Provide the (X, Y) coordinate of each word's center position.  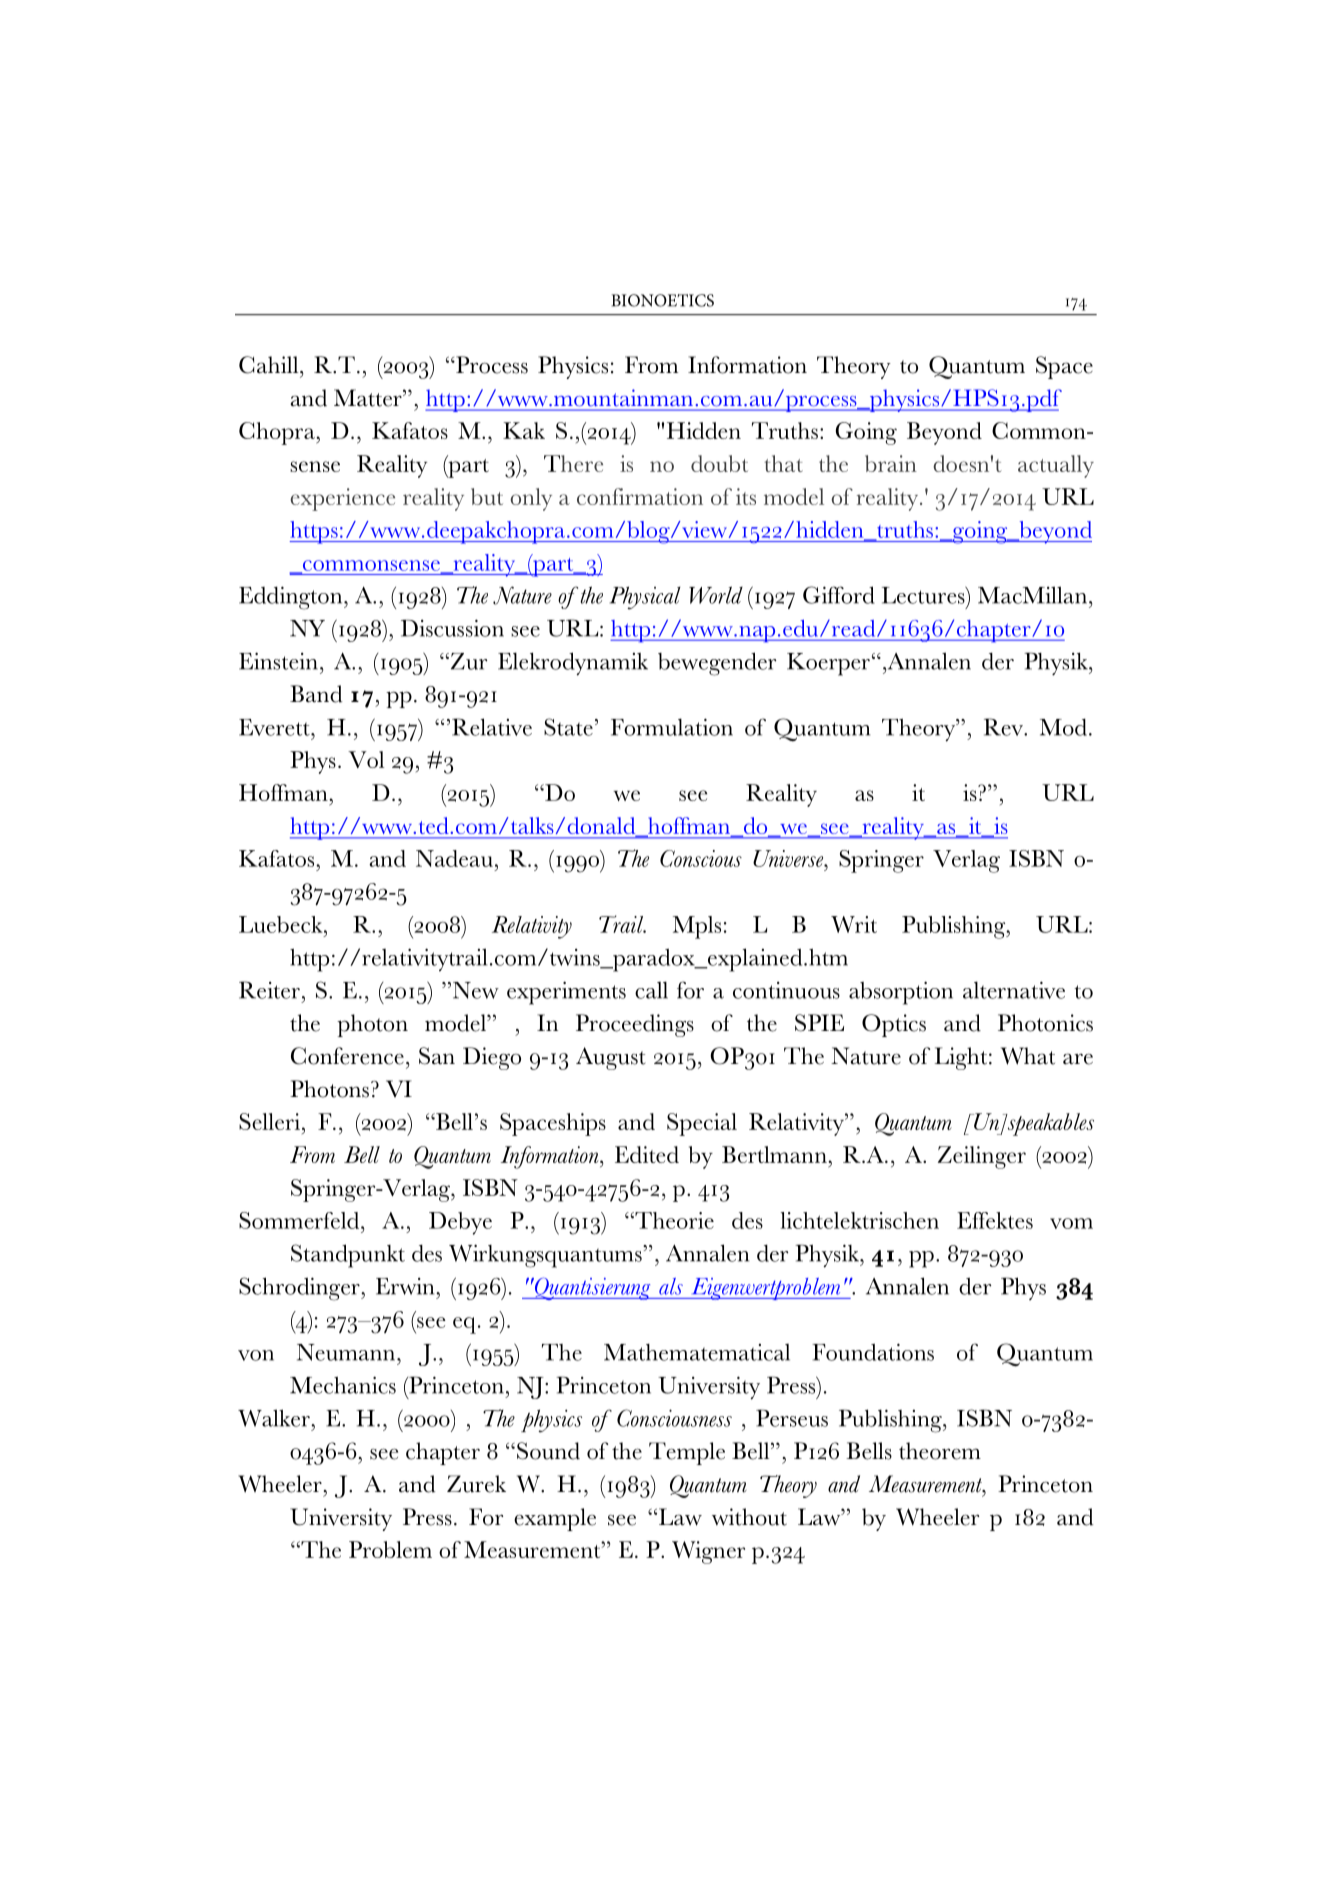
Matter (369, 398)
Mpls (697, 927)
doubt (719, 463)
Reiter (269, 990)
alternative (1014, 990)
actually (1056, 466)
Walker (275, 1418)
